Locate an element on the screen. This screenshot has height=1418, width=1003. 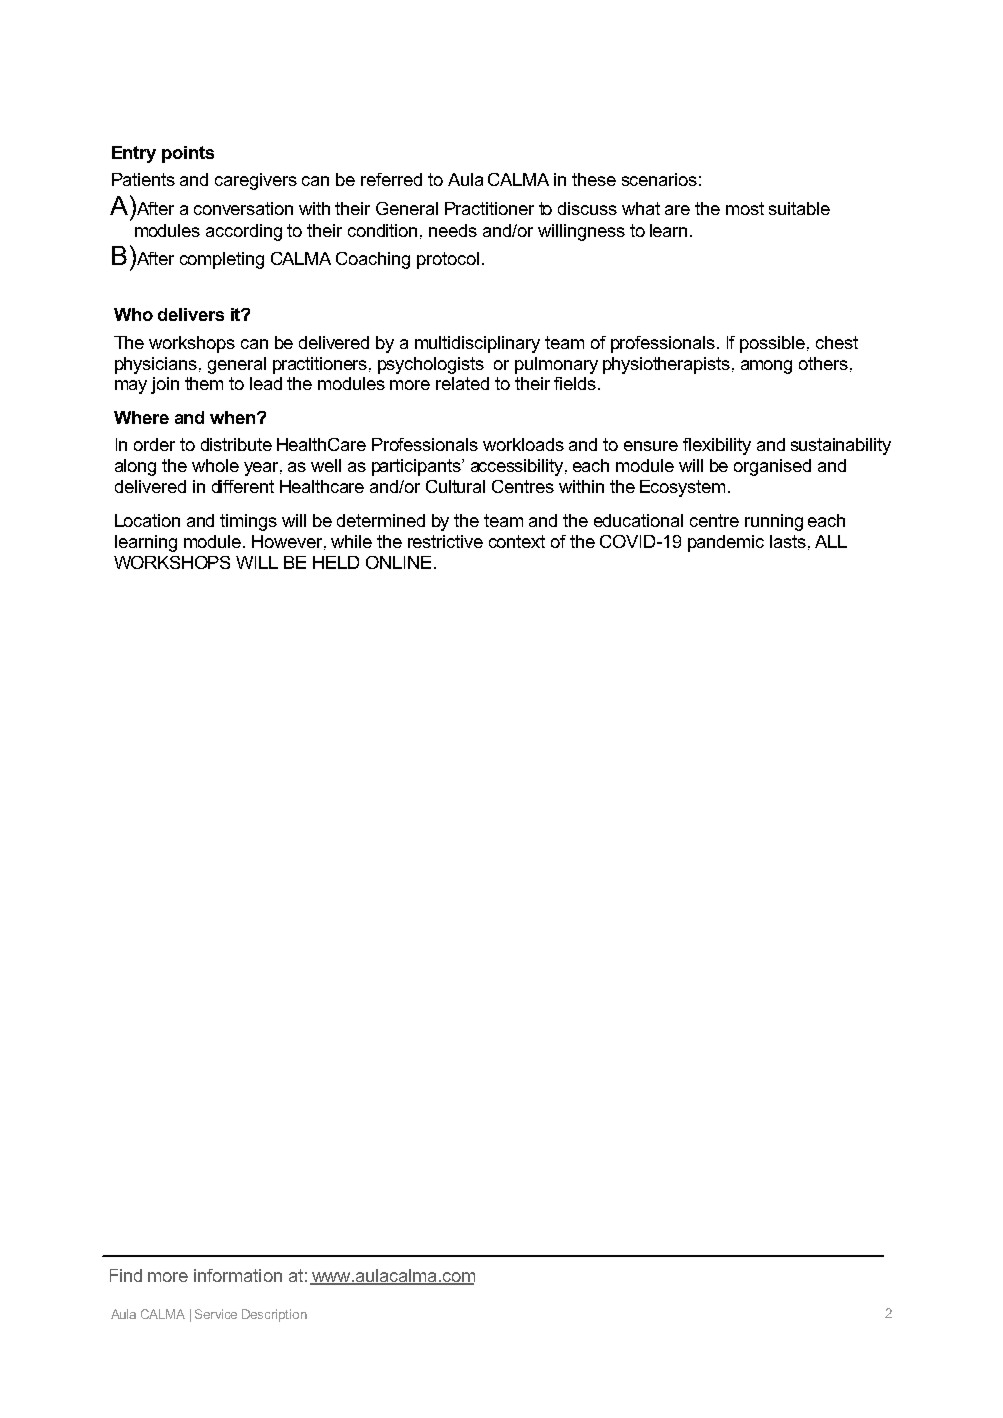
ONLINE is located at coordinates (398, 562).
